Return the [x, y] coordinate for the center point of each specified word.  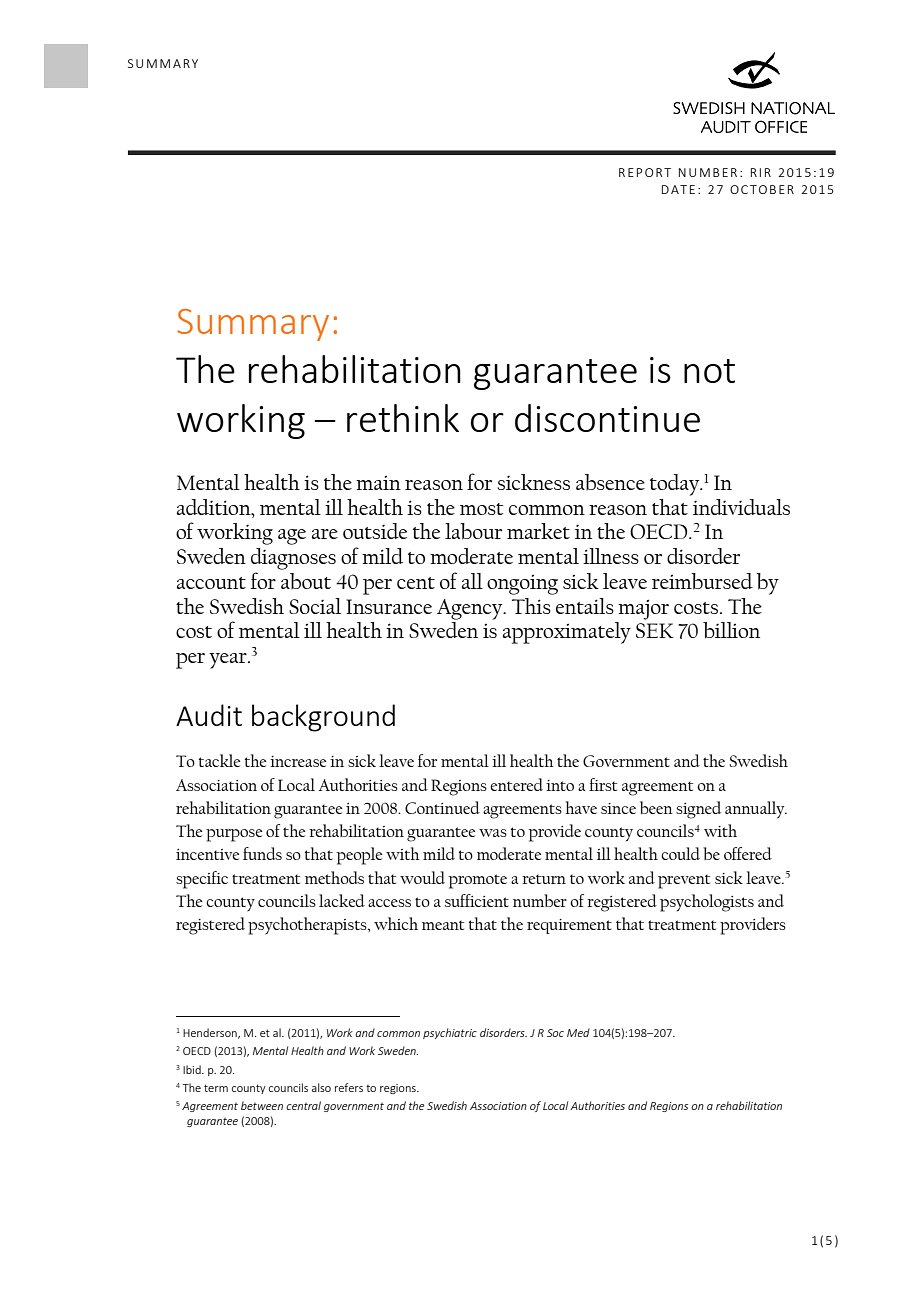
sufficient [477, 900]
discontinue [607, 418]
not [709, 371]
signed [698, 810]
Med [578, 1032]
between [262, 1105]
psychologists [707, 903]
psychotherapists [308, 926]
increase [298, 761]
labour [473, 531]
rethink [403, 418]
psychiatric [450, 1033]
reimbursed [702, 581]
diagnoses [293, 559]
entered [516, 784]
